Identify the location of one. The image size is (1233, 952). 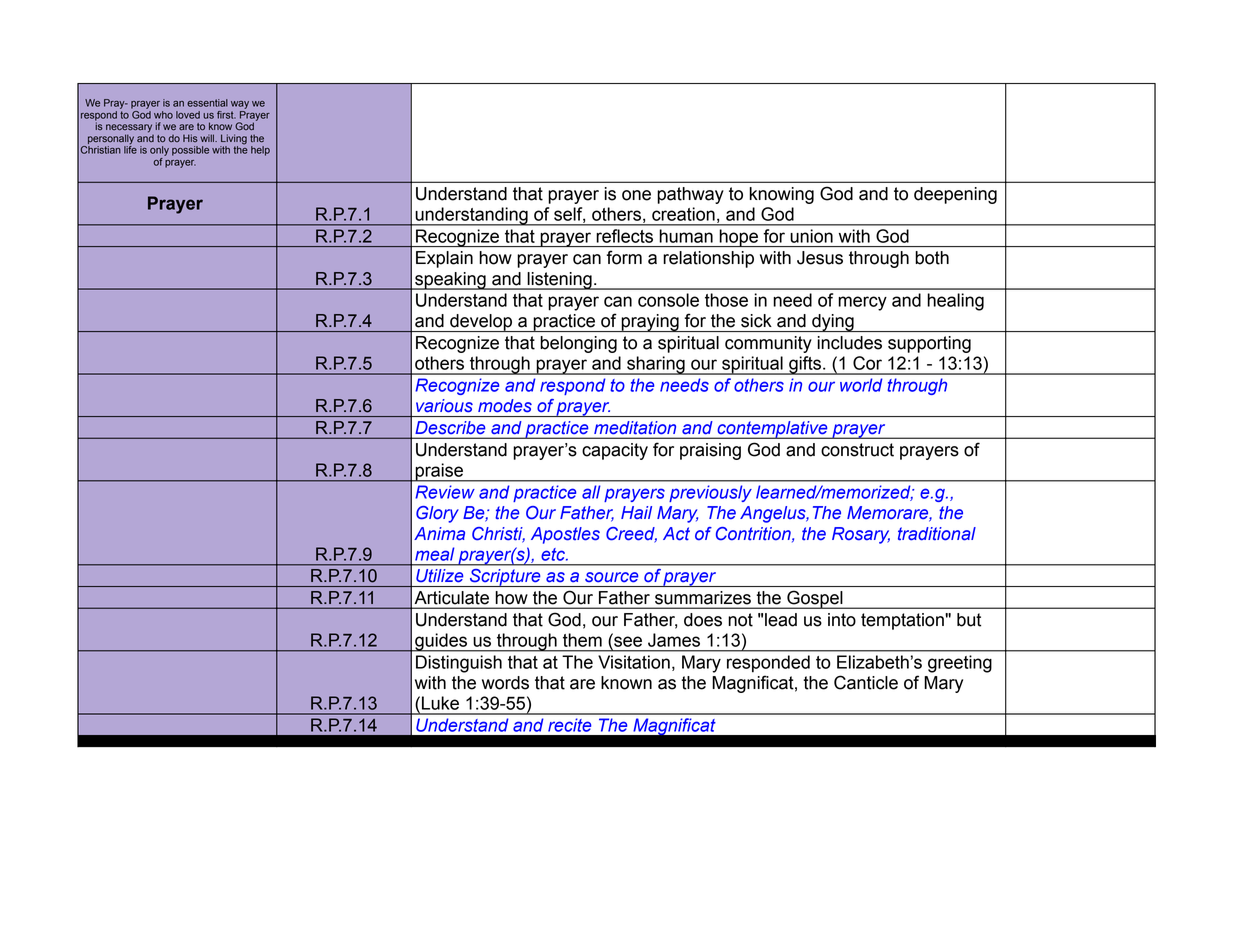
(636, 195).
